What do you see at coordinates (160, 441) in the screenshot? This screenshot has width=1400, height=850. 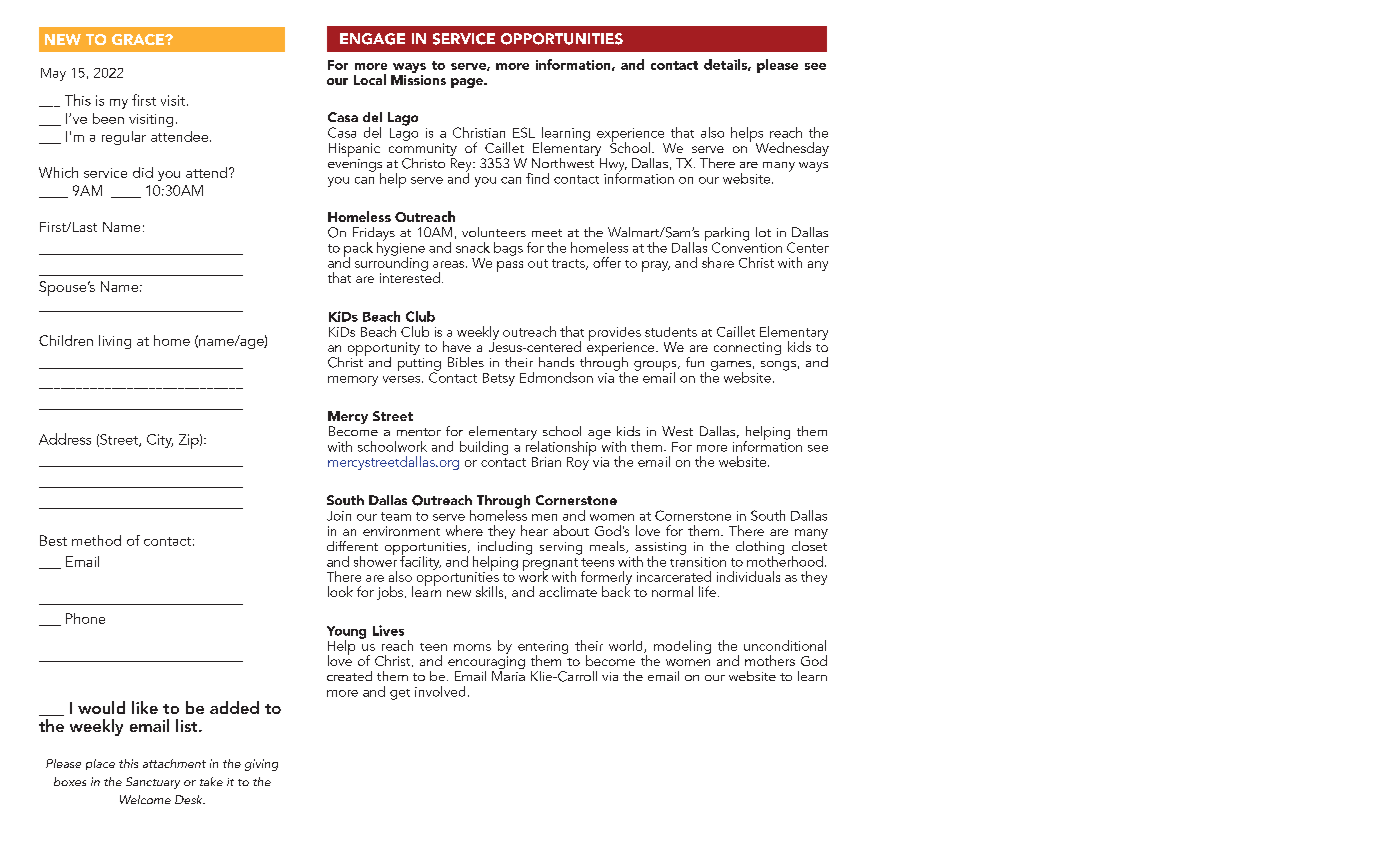 I see `City` at bounding box center [160, 441].
